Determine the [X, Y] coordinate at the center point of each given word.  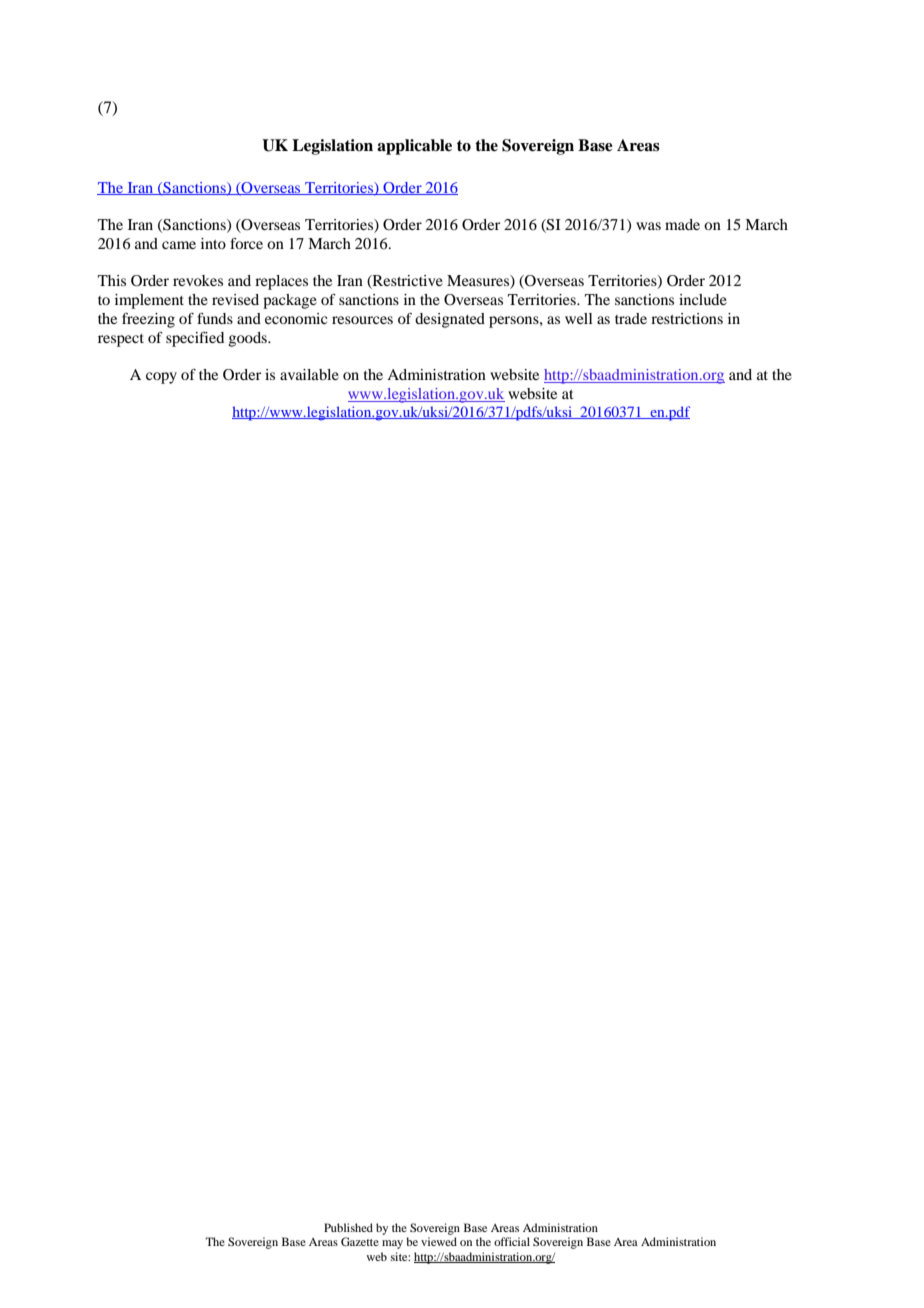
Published [348, 1227]
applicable [414, 147]
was [648, 226]
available [309, 374]
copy [161, 378]
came [179, 245]
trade [631, 318]
